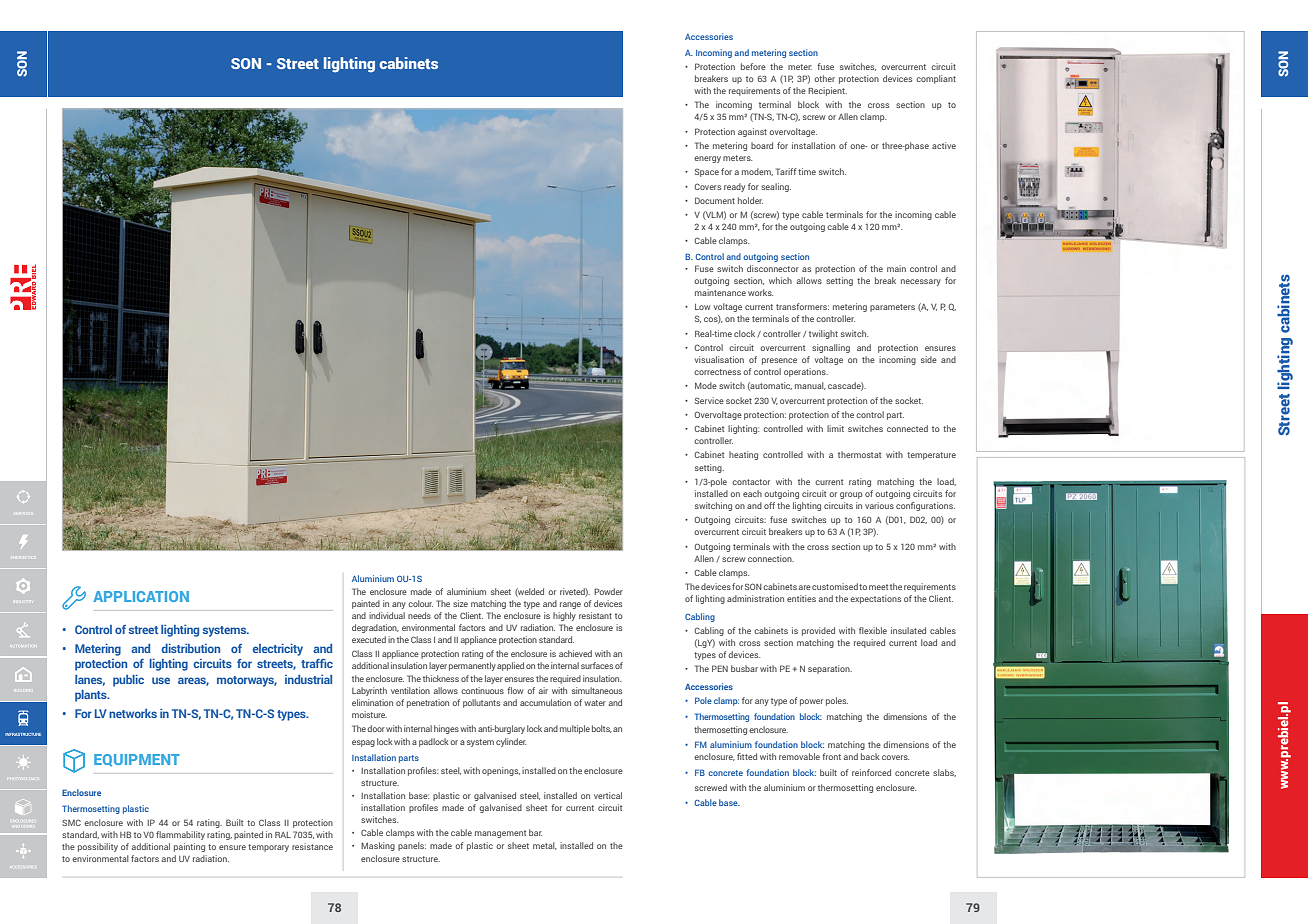 Image resolution: width=1308 pixels, height=924 pixels. I want to click on thermostat, so click(859, 454).
